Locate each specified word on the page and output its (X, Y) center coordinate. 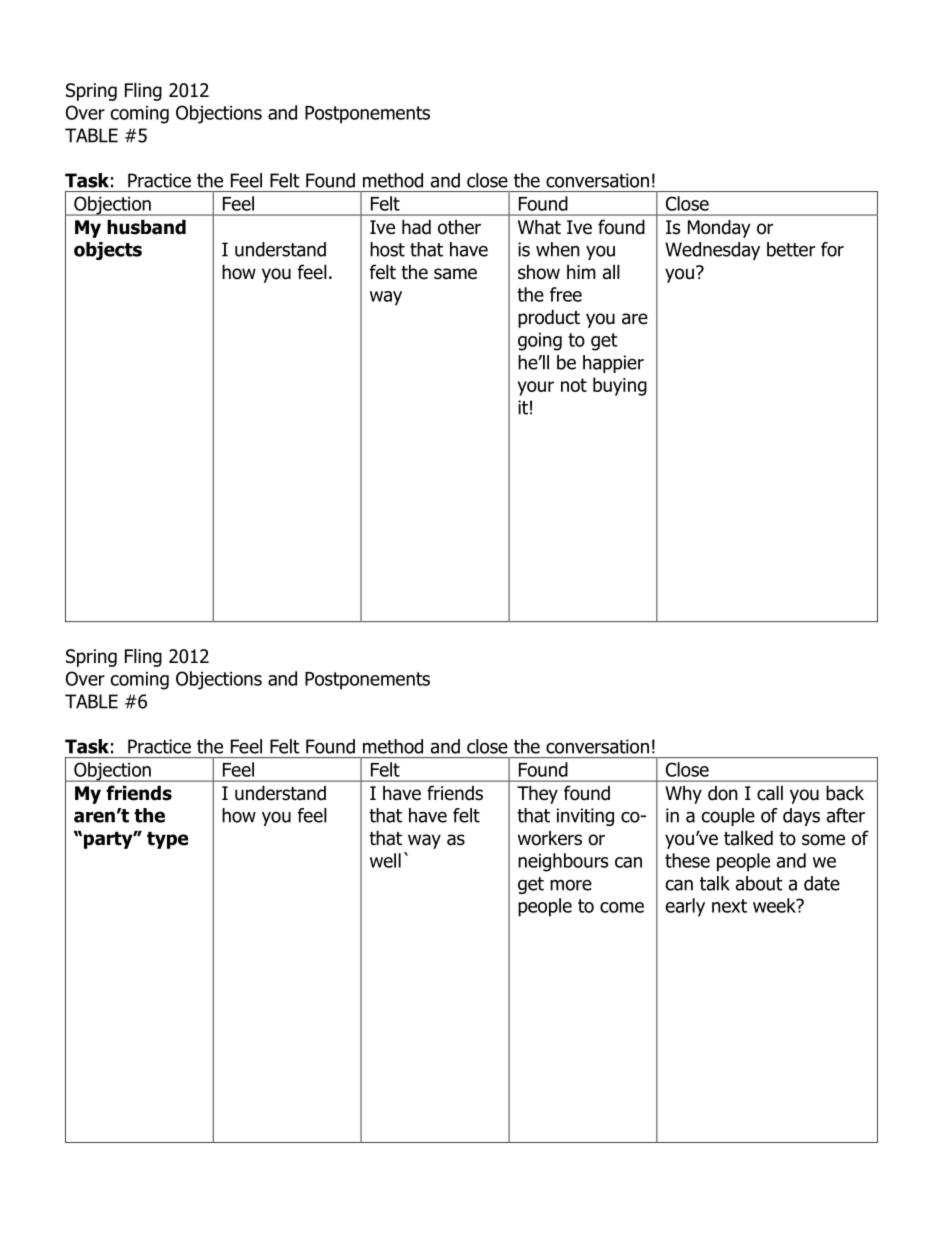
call (770, 793)
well (385, 860)
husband (146, 227)
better (791, 249)
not (574, 385)
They (537, 794)
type (167, 840)
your (536, 388)
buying (620, 386)
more (571, 885)
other (459, 227)
